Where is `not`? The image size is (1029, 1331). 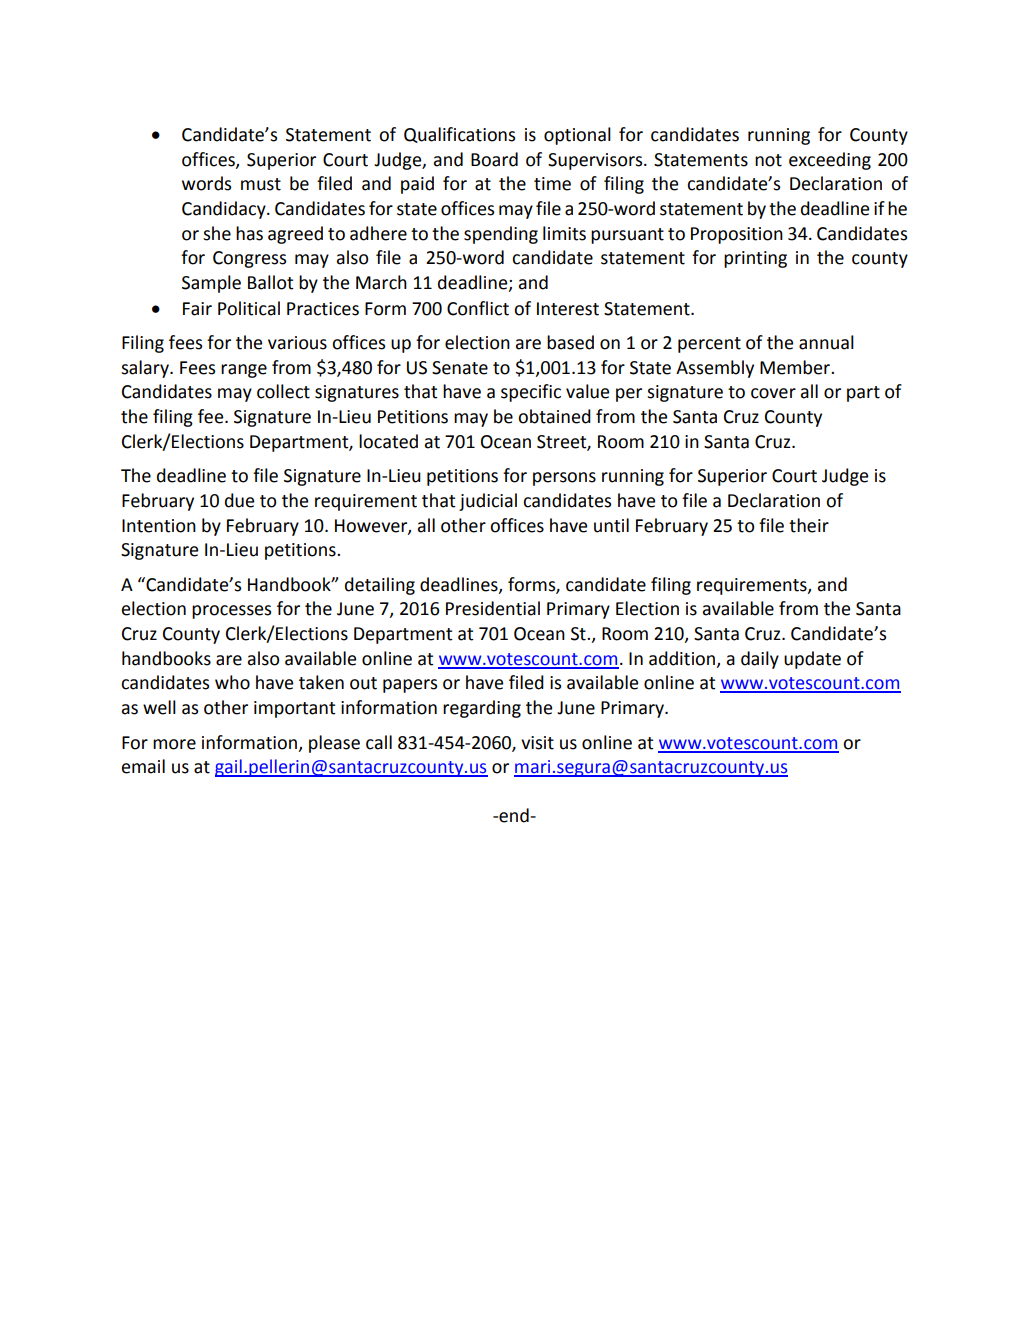 not is located at coordinates (768, 160).
